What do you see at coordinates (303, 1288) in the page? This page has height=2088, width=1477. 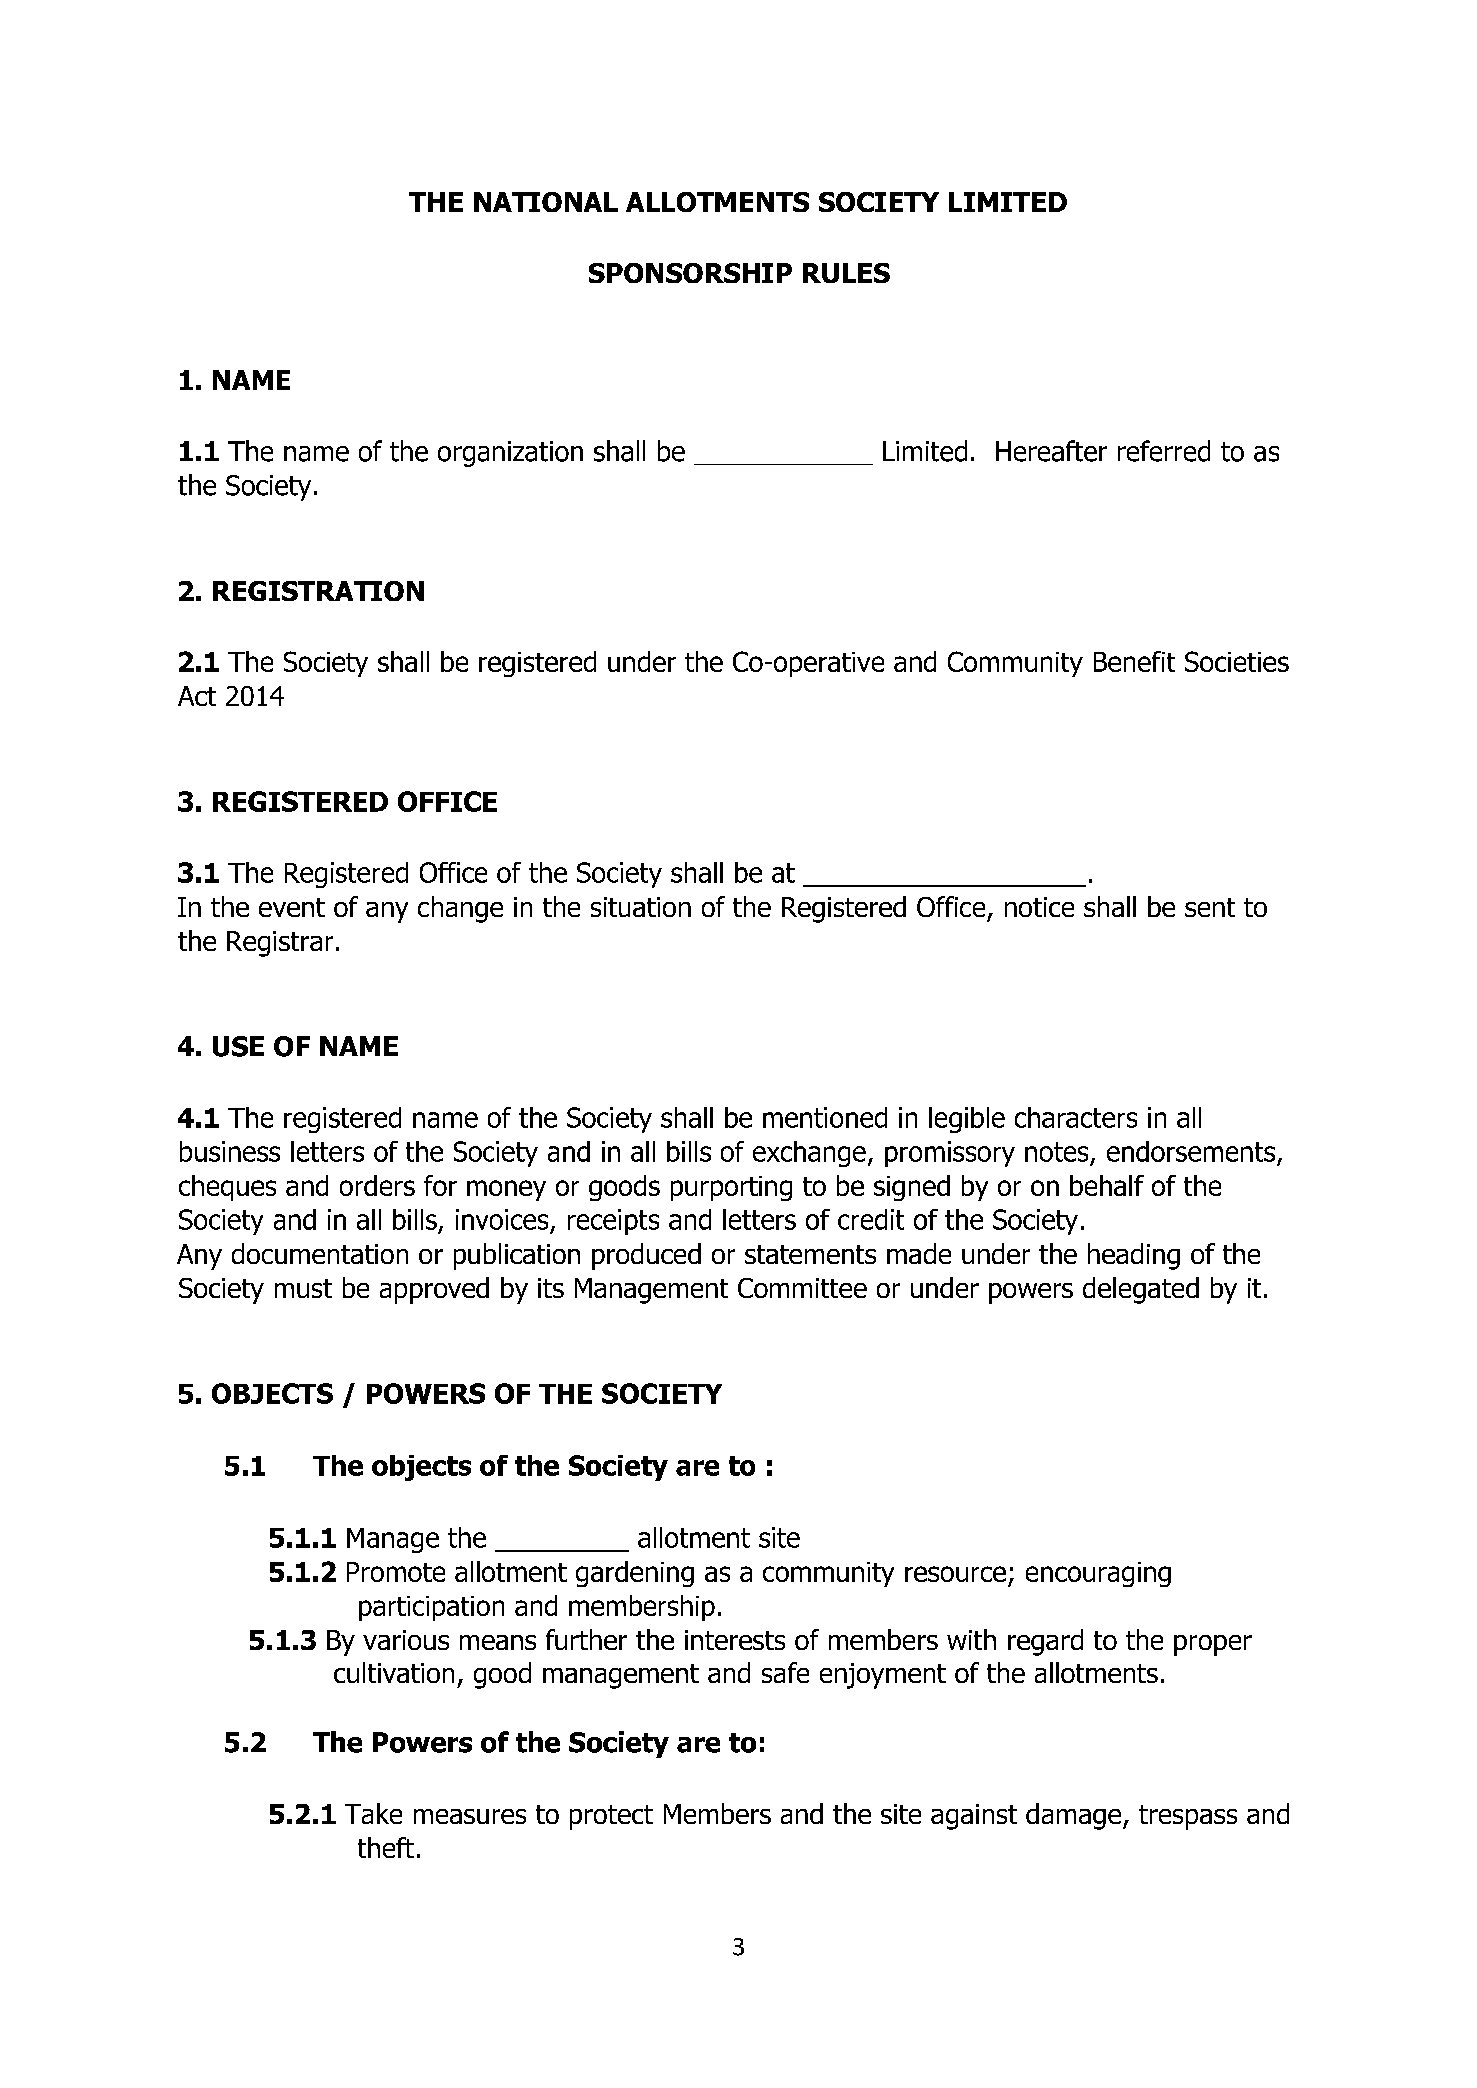 I see `must` at bounding box center [303, 1288].
